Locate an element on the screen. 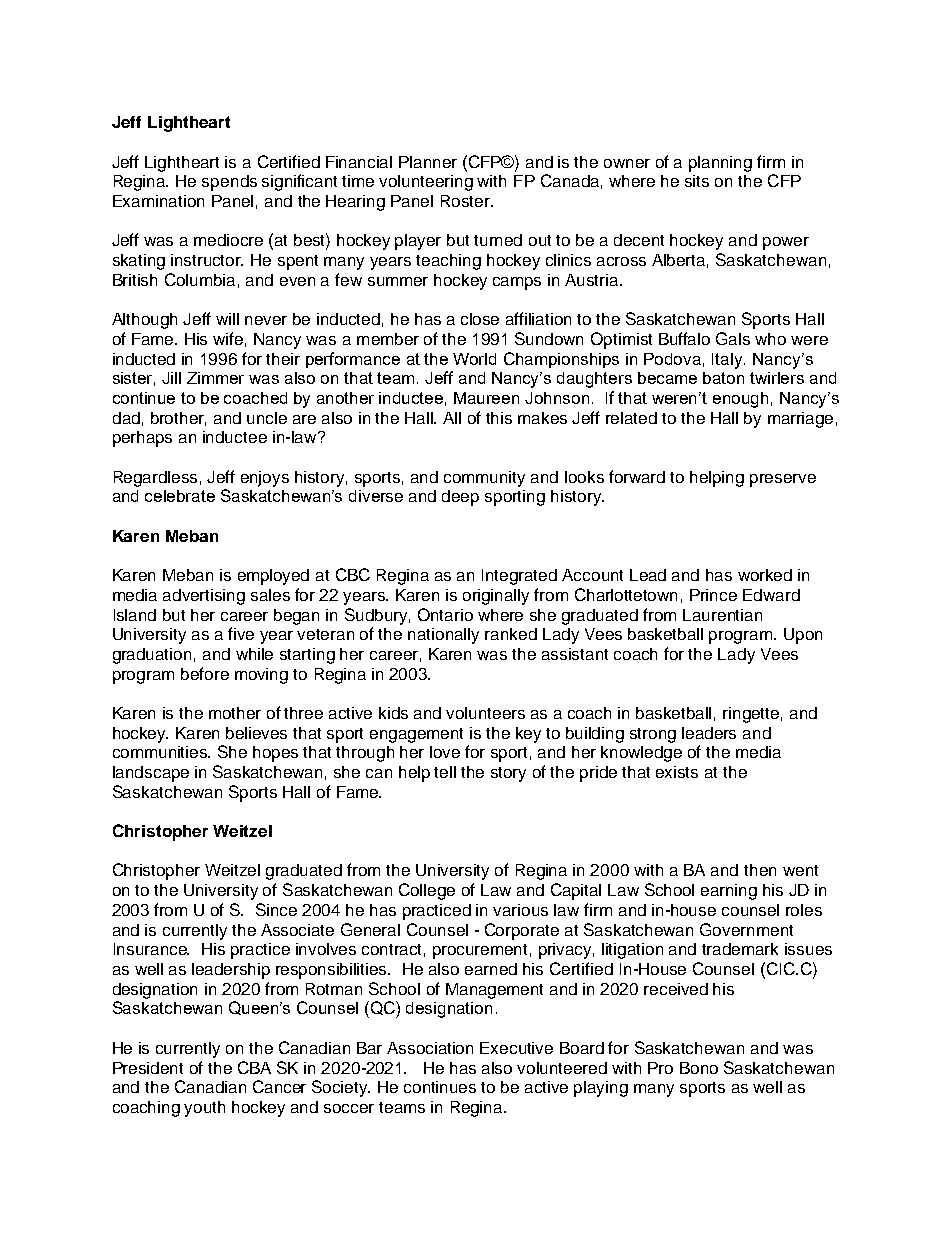  Since is located at coordinates (276, 909).
